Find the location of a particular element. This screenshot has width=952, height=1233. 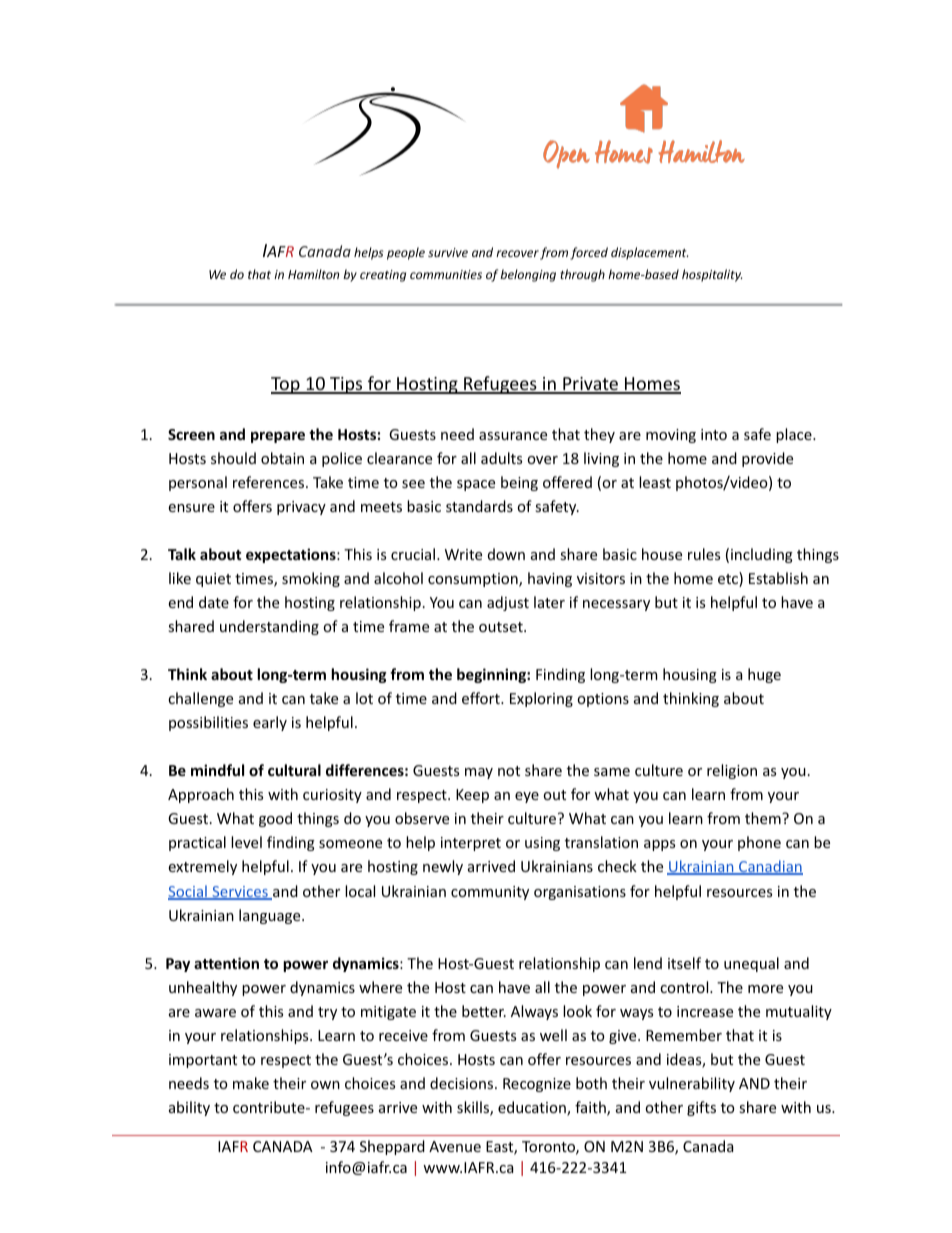

level is located at coordinates (246, 842).
